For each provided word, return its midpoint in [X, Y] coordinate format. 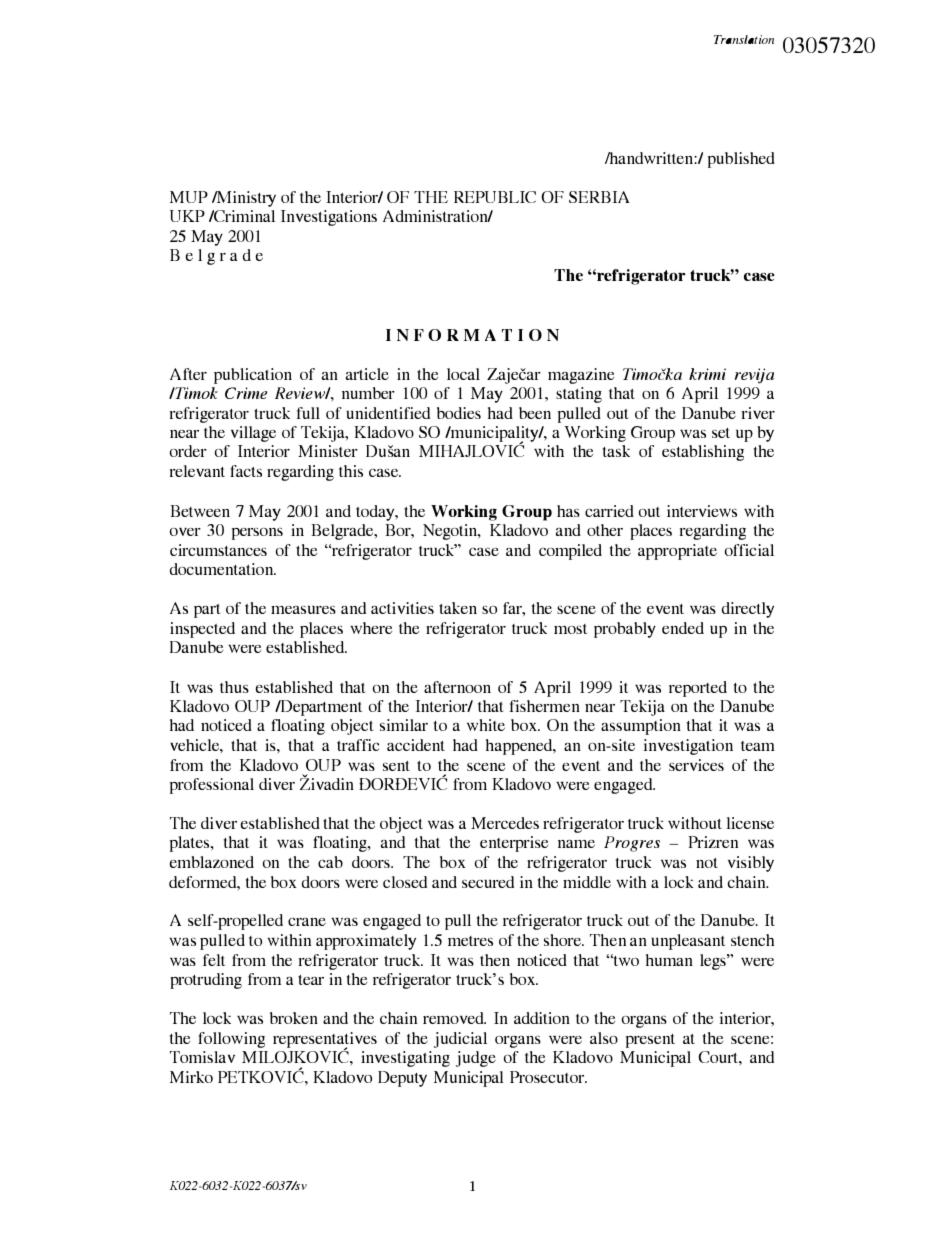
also [604, 1038]
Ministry [244, 199]
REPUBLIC [495, 197]
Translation [744, 39]
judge [476, 1059]
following [231, 1040]
